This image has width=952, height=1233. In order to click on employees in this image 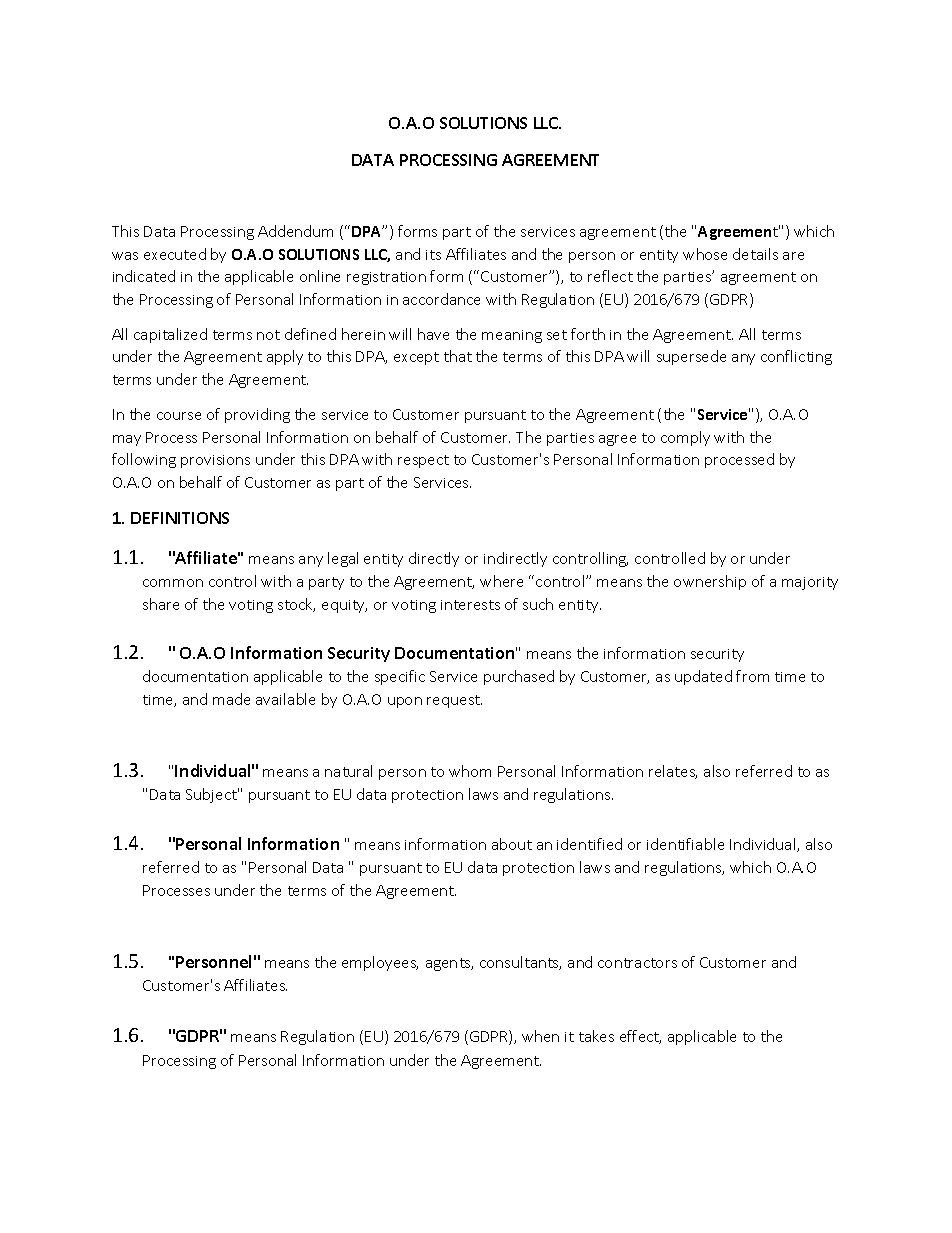, I will do `click(380, 963)`.
